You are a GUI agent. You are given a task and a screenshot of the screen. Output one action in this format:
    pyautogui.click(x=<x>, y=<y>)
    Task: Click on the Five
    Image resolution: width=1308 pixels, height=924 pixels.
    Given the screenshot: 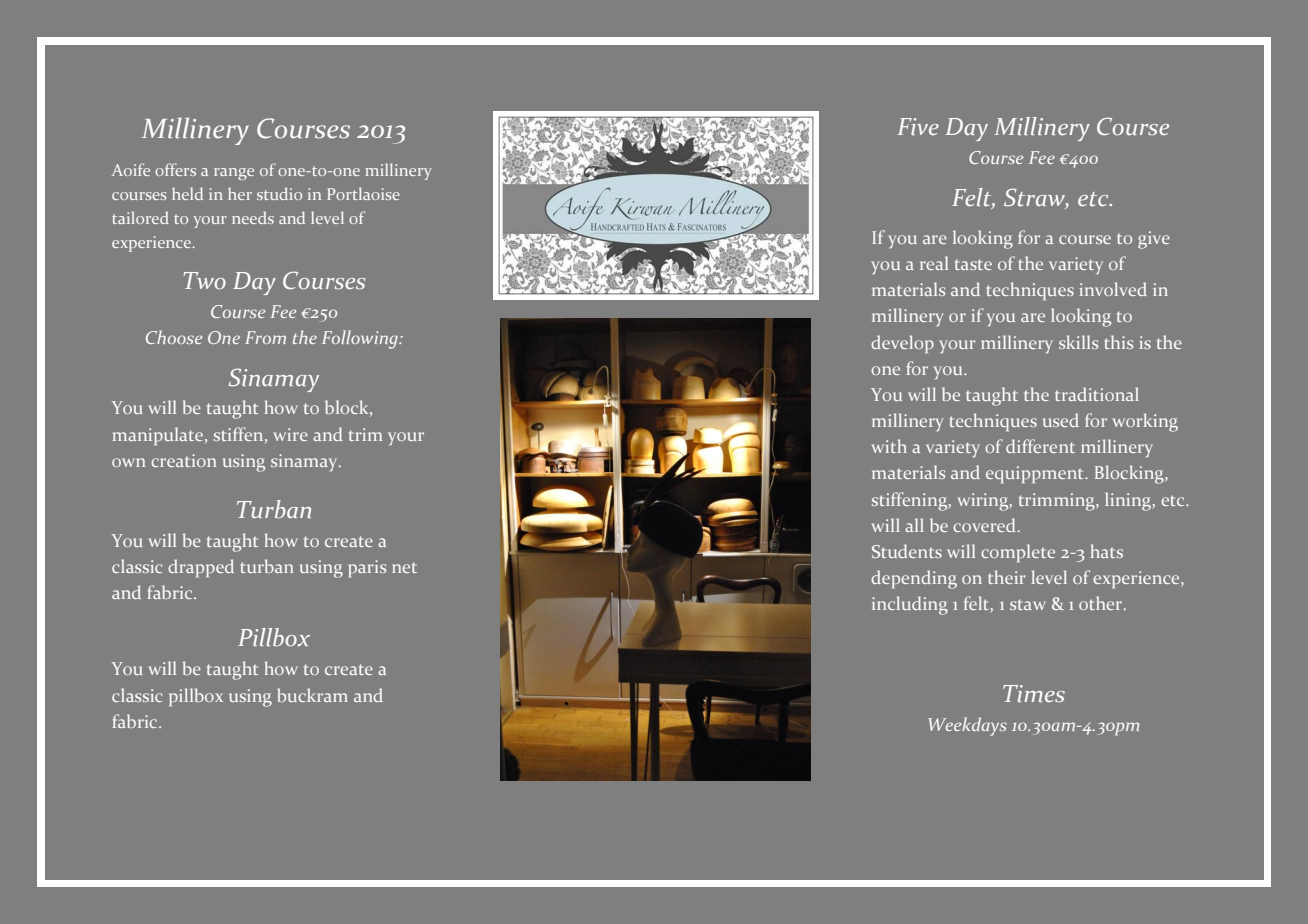 What is the action you would take?
    pyautogui.click(x=918, y=126)
